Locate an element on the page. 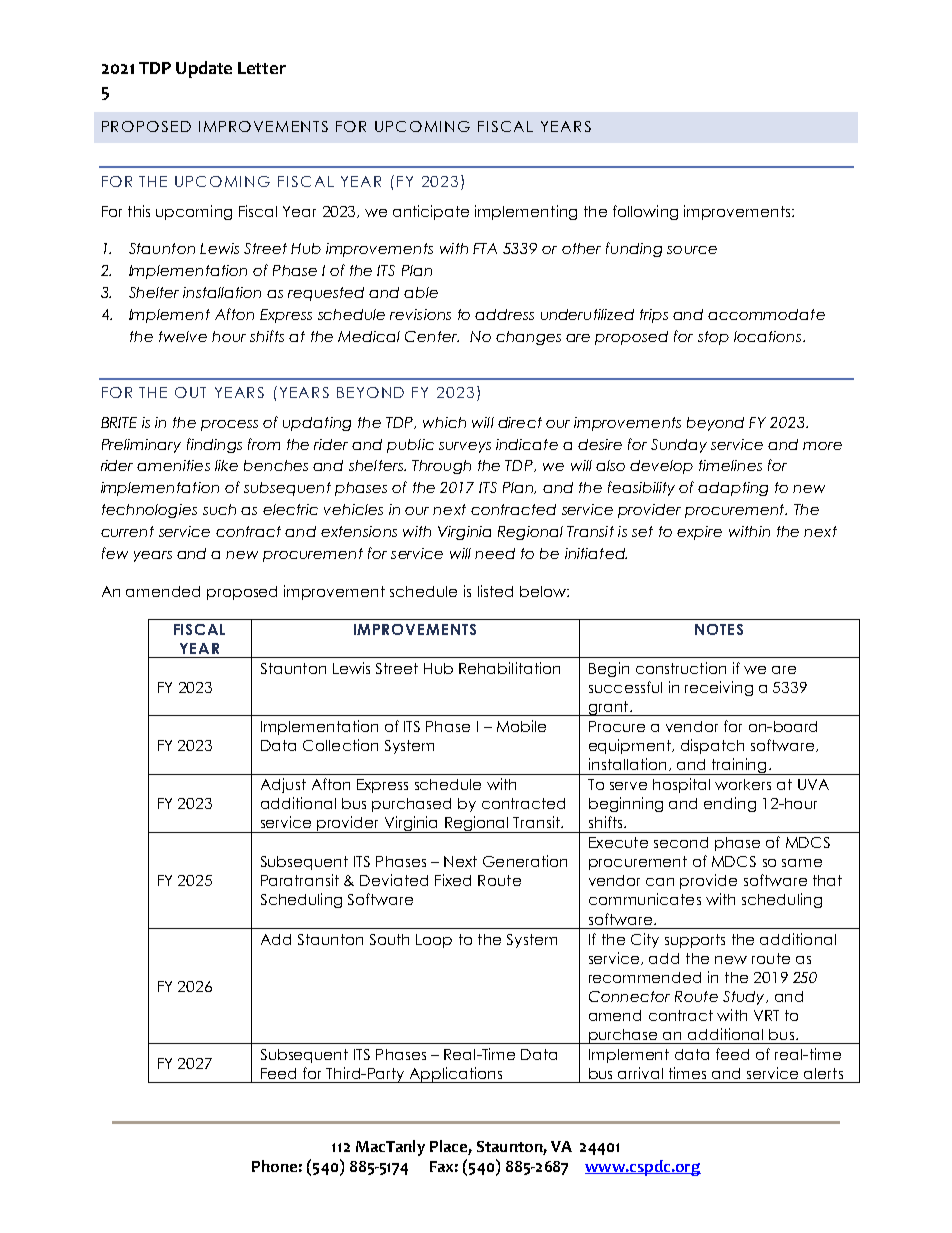 The height and width of the document is (1233, 952). Generation is located at coordinates (525, 861).
